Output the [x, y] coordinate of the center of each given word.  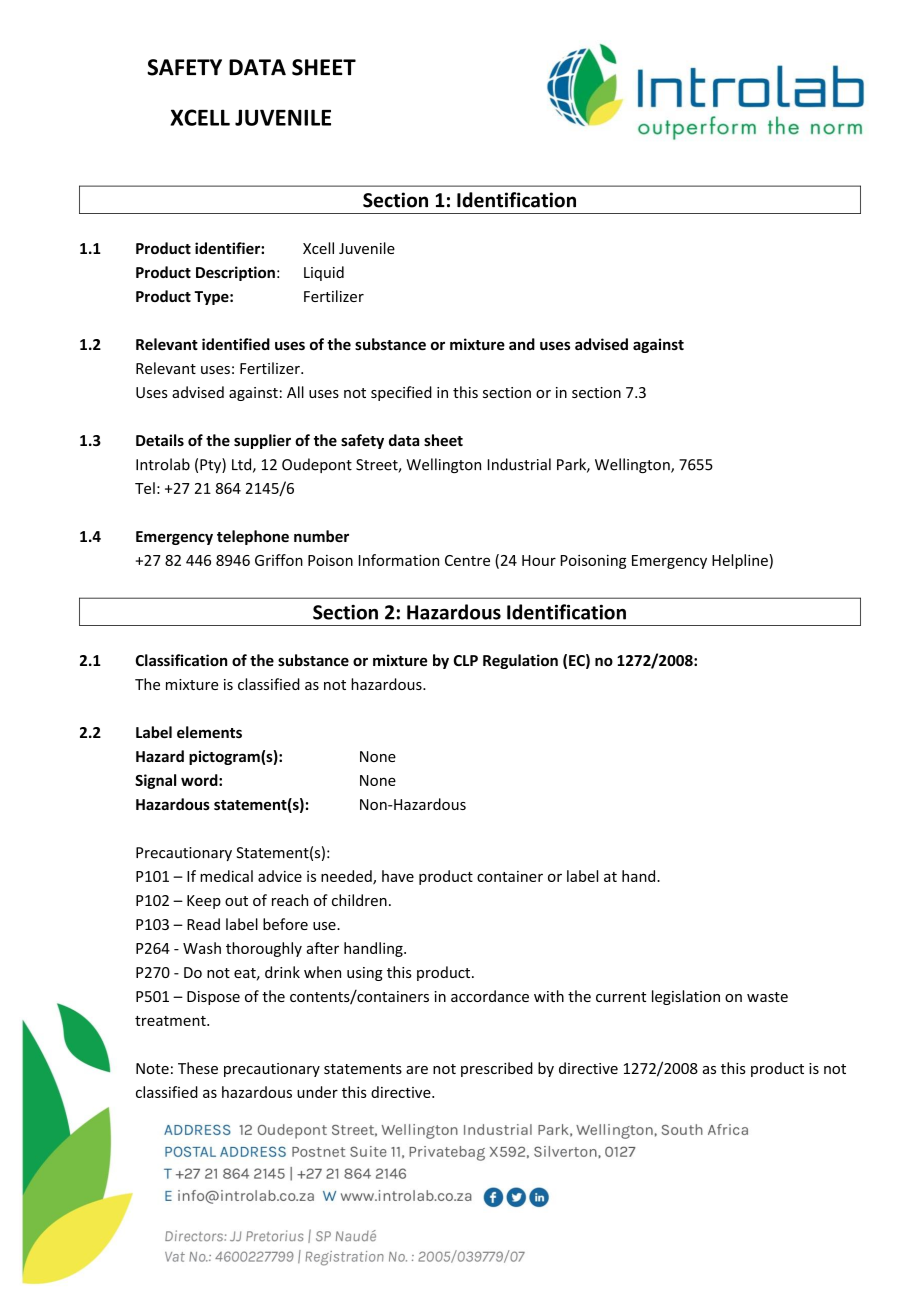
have [398, 876]
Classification [181, 660]
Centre [467, 560]
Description [235, 273]
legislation [686, 997]
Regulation [520, 661]
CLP [466, 660]
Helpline [741, 561]
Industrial [519, 464]
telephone [253, 537]
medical [226, 876]
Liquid [324, 273]
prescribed [497, 1069]
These [198, 1068]
